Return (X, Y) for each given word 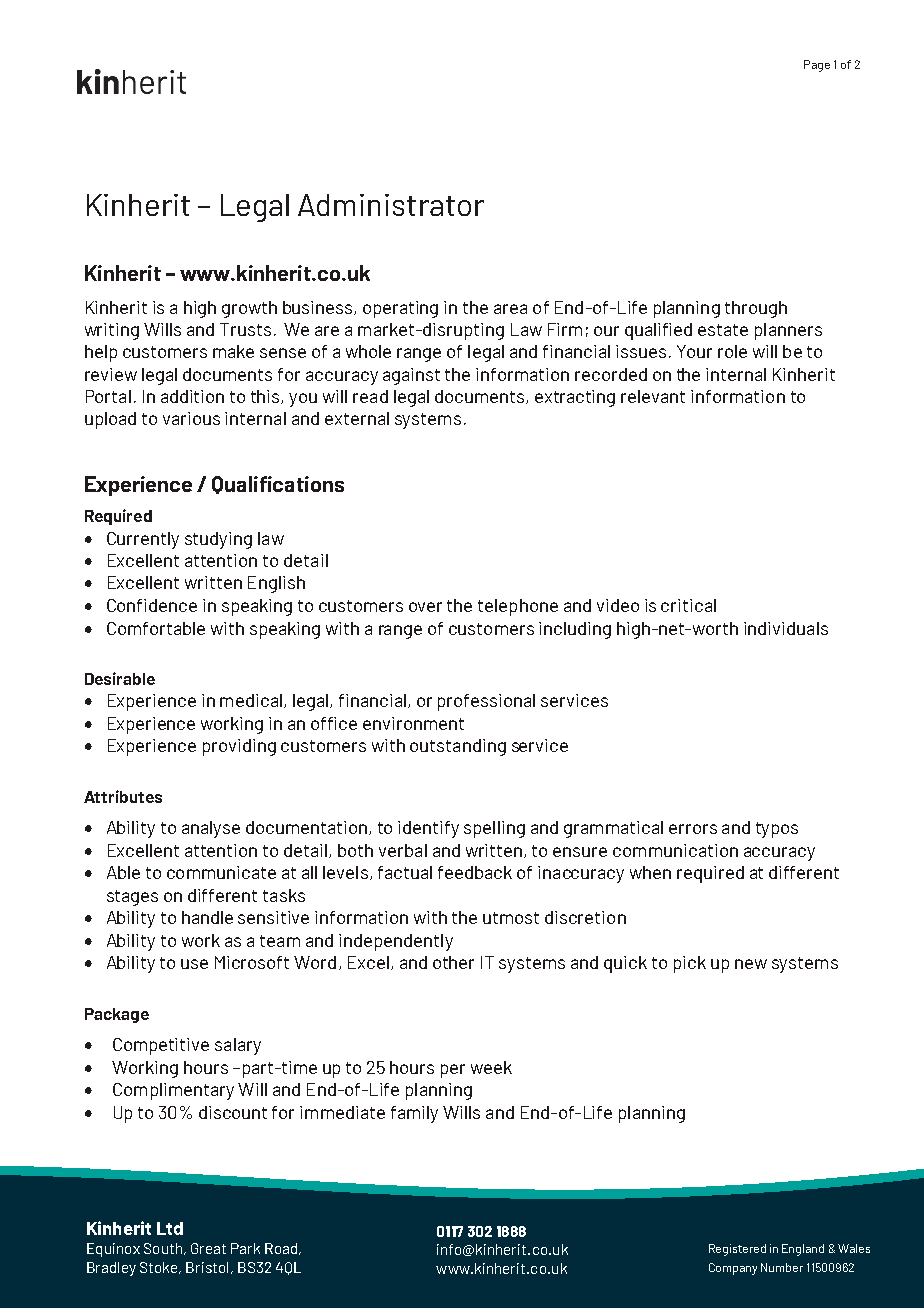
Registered (737, 1250)
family (414, 1114)
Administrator (391, 205)
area (510, 309)
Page (817, 66)
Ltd (170, 1228)
